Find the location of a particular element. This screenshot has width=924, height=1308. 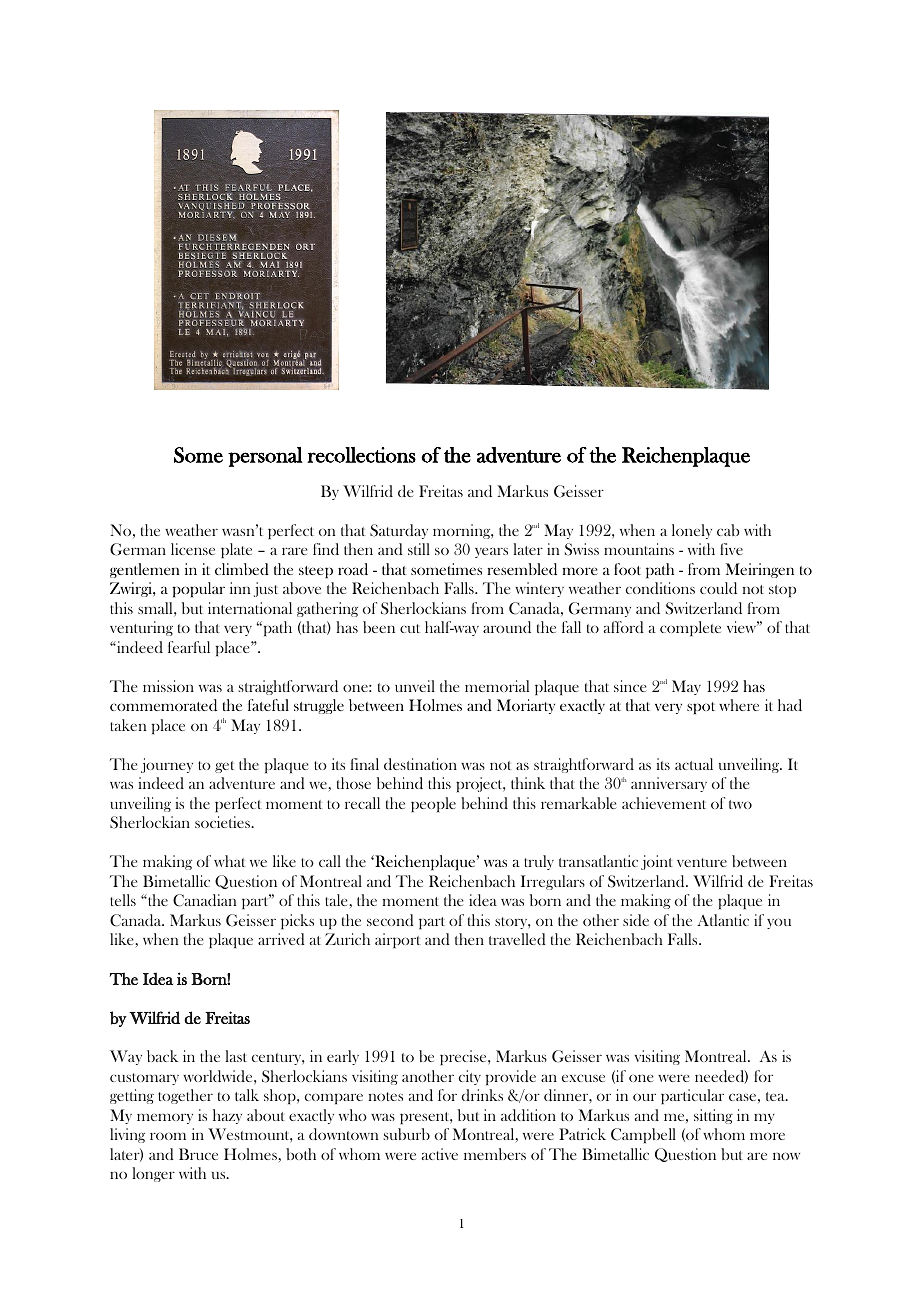

recollections is located at coordinates (361, 455).
